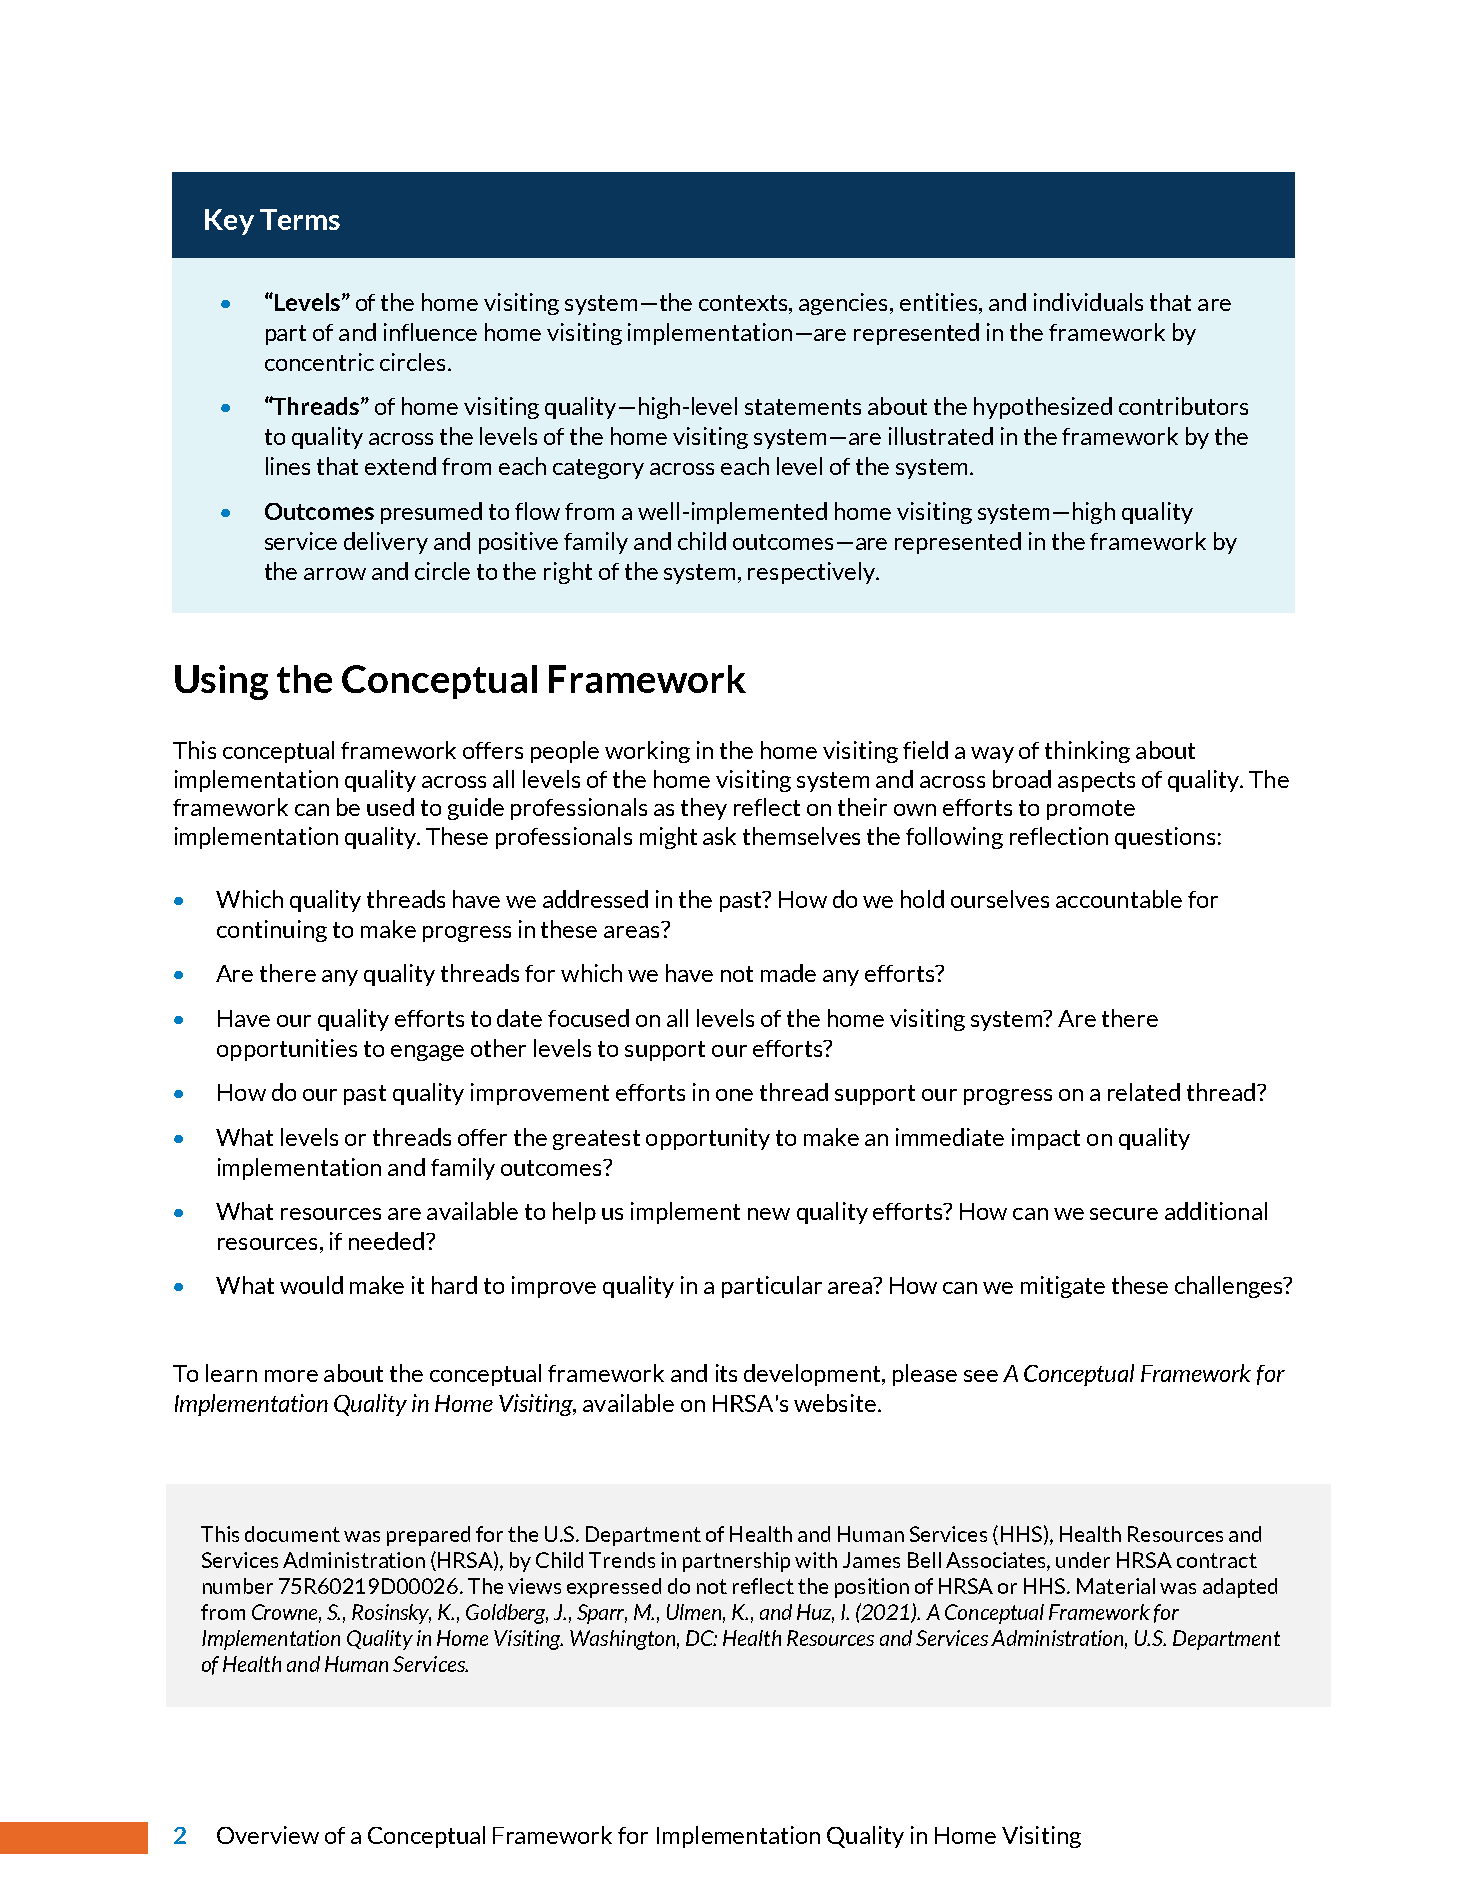  I want to click on opportunities, so click(287, 1050).
